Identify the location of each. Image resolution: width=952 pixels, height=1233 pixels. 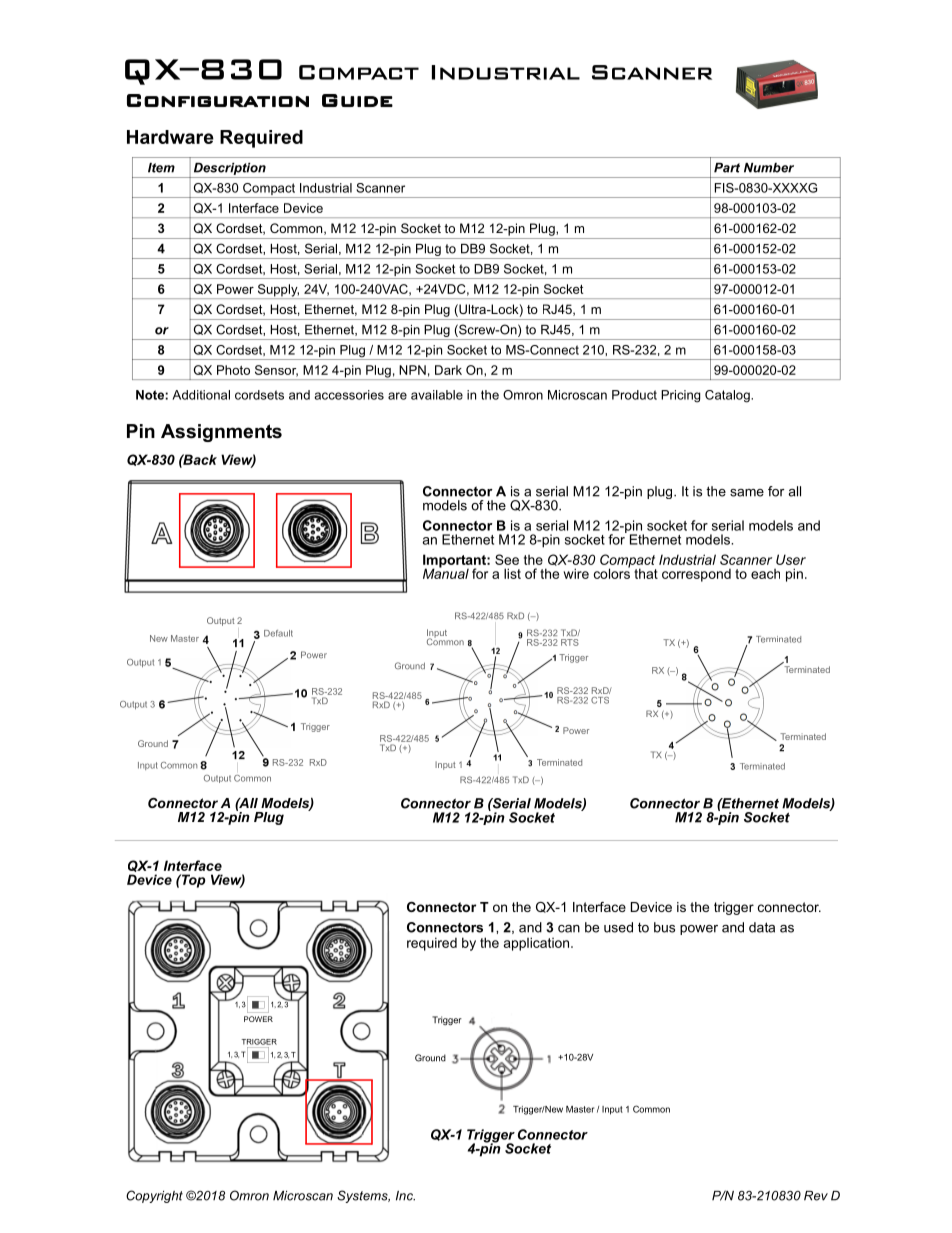
(765, 574).
